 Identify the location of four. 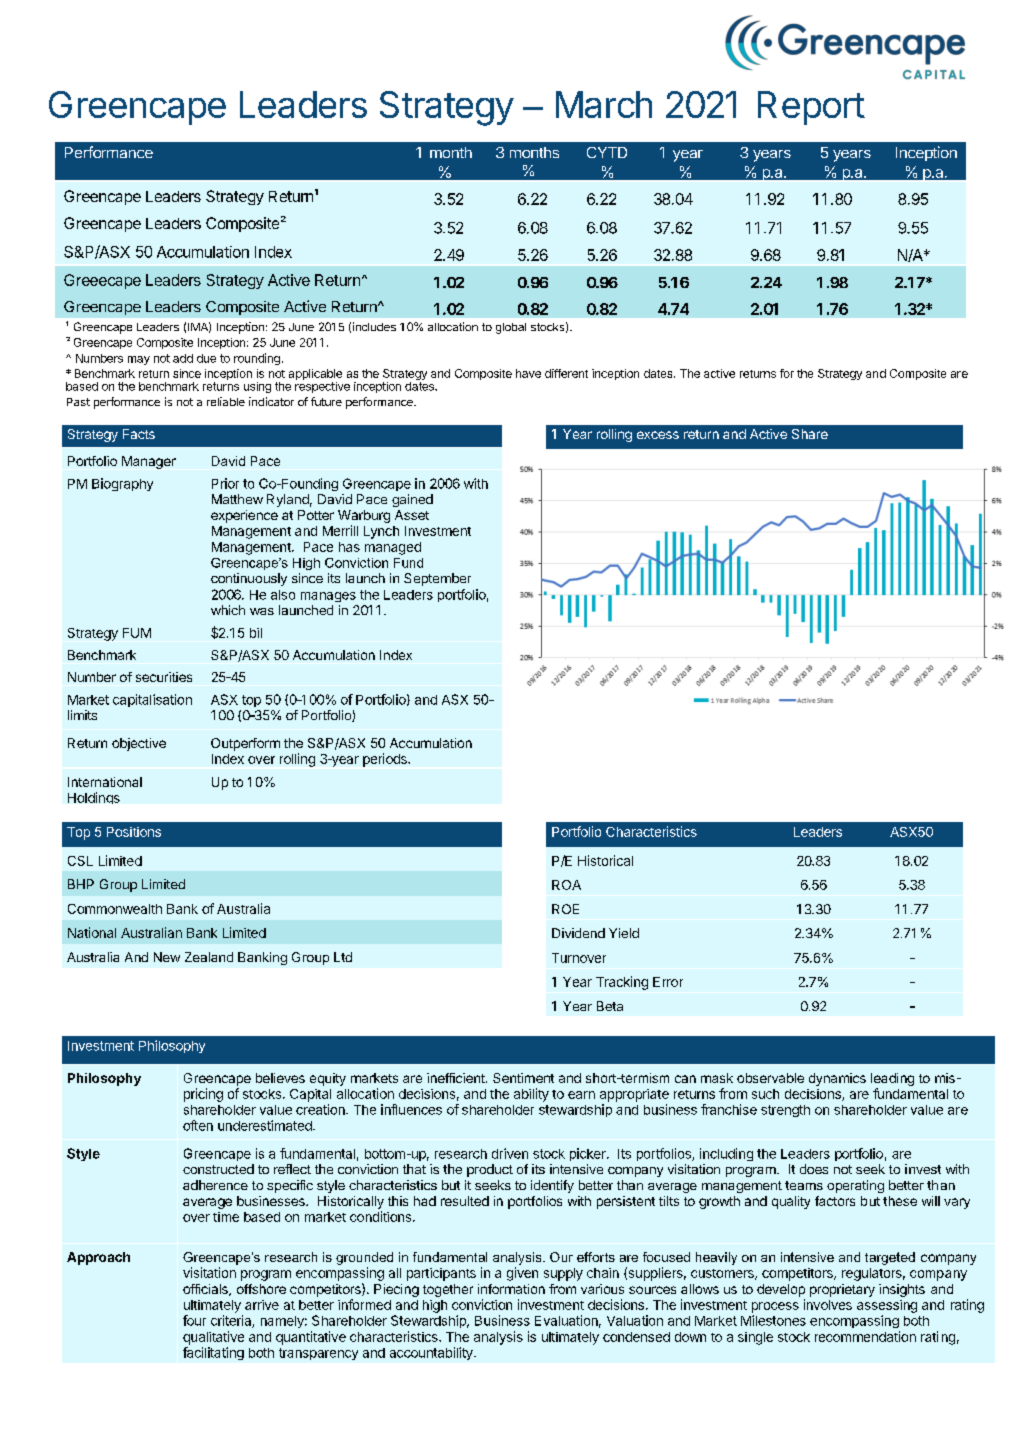
(194, 1320).
